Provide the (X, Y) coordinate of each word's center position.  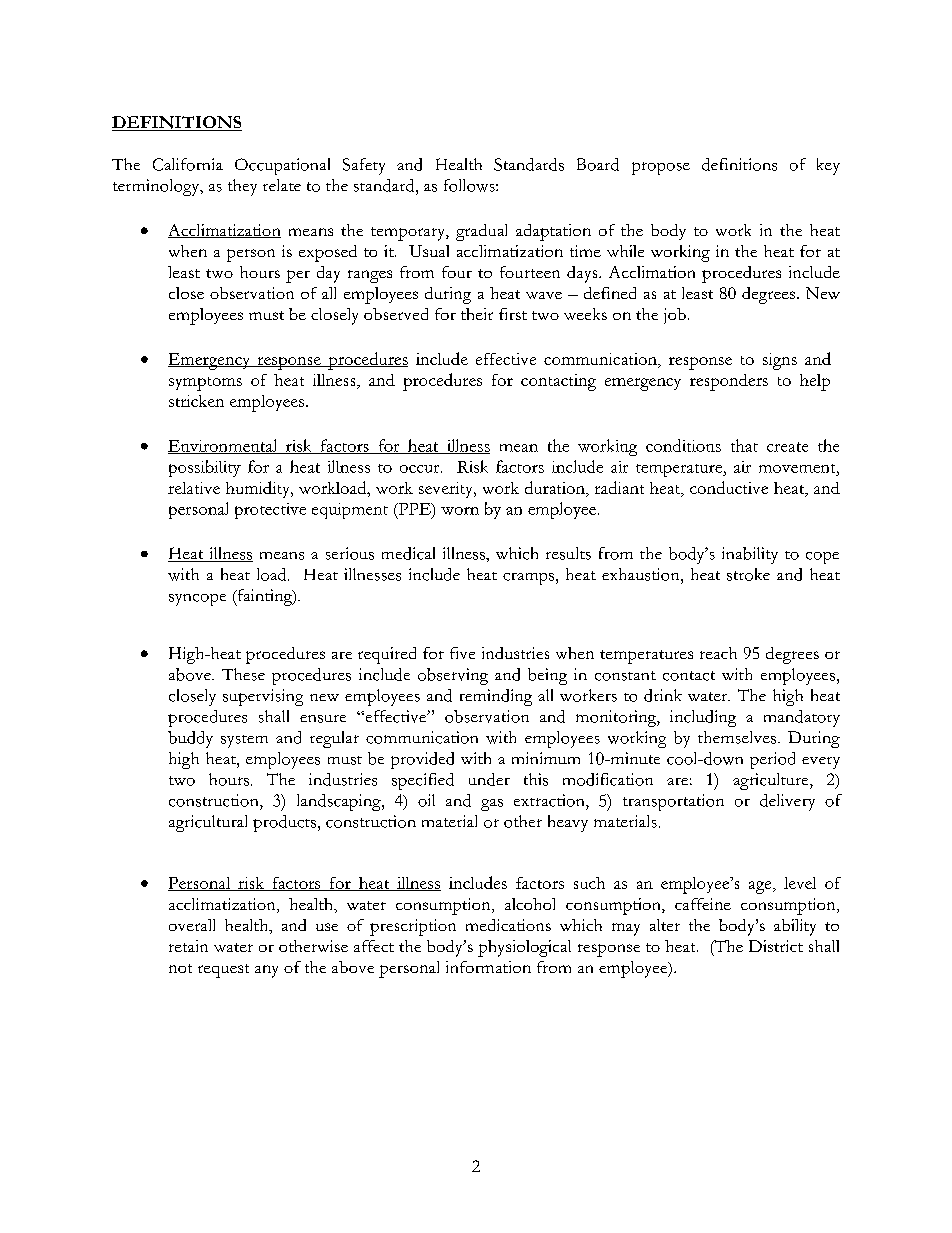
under (489, 779)
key (828, 166)
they (242, 187)
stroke (748, 574)
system (244, 741)
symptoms (205, 384)
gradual (481, 232)
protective (270, 511)
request (223, 971)
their (477, 314)
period (772, 760)
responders (729, 382)
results (568, 553)
